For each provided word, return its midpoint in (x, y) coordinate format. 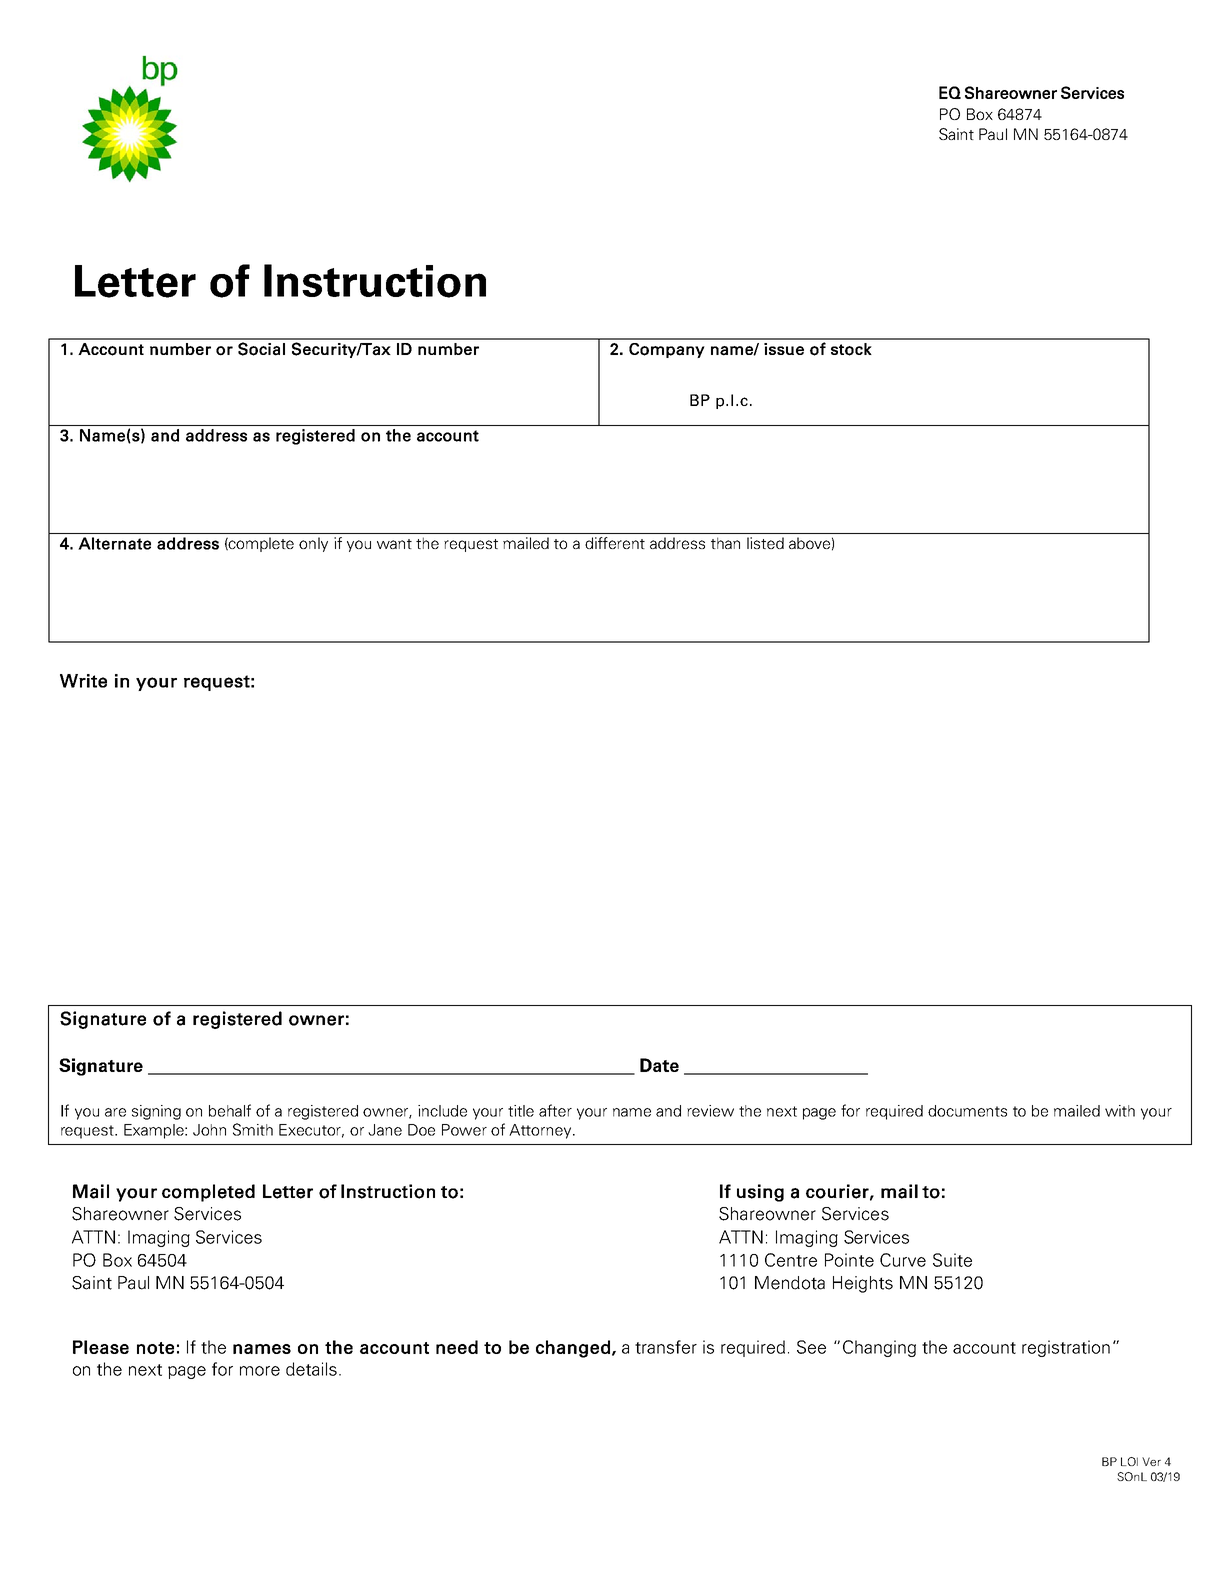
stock (851, 349)
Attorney (541, 1131)
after (555, 1110)
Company (667, 350)
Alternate (114, 543)
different (615, 543)
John (209, 1130)
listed (765, 543)
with (1120, 1111)
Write (83, 681)
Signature (103, 1020)
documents (967, 1111)
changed (573, 1349)
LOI (1129, 1461)
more (260, 1371)
